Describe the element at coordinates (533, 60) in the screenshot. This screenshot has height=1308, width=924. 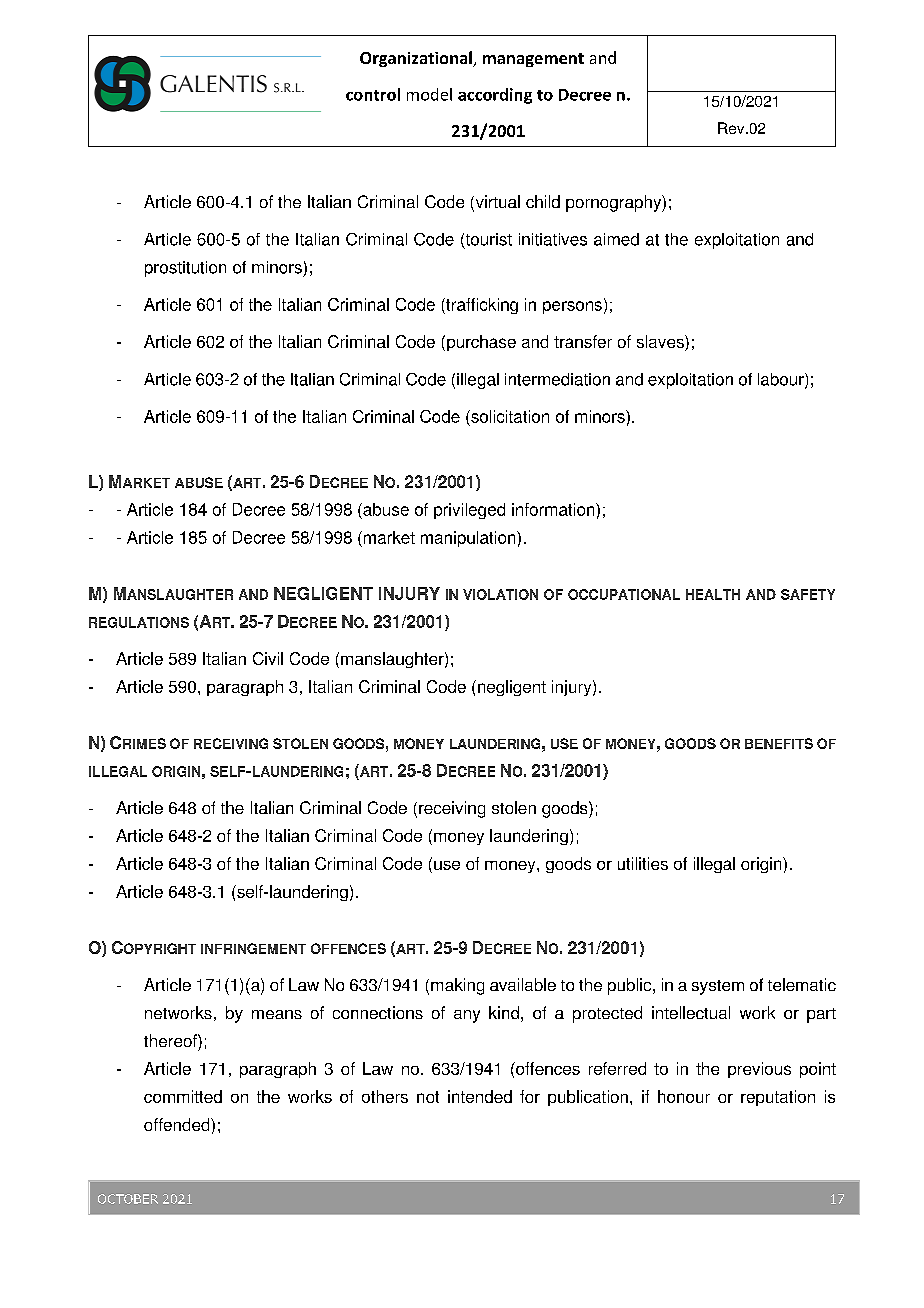
I see `management` at that location.
